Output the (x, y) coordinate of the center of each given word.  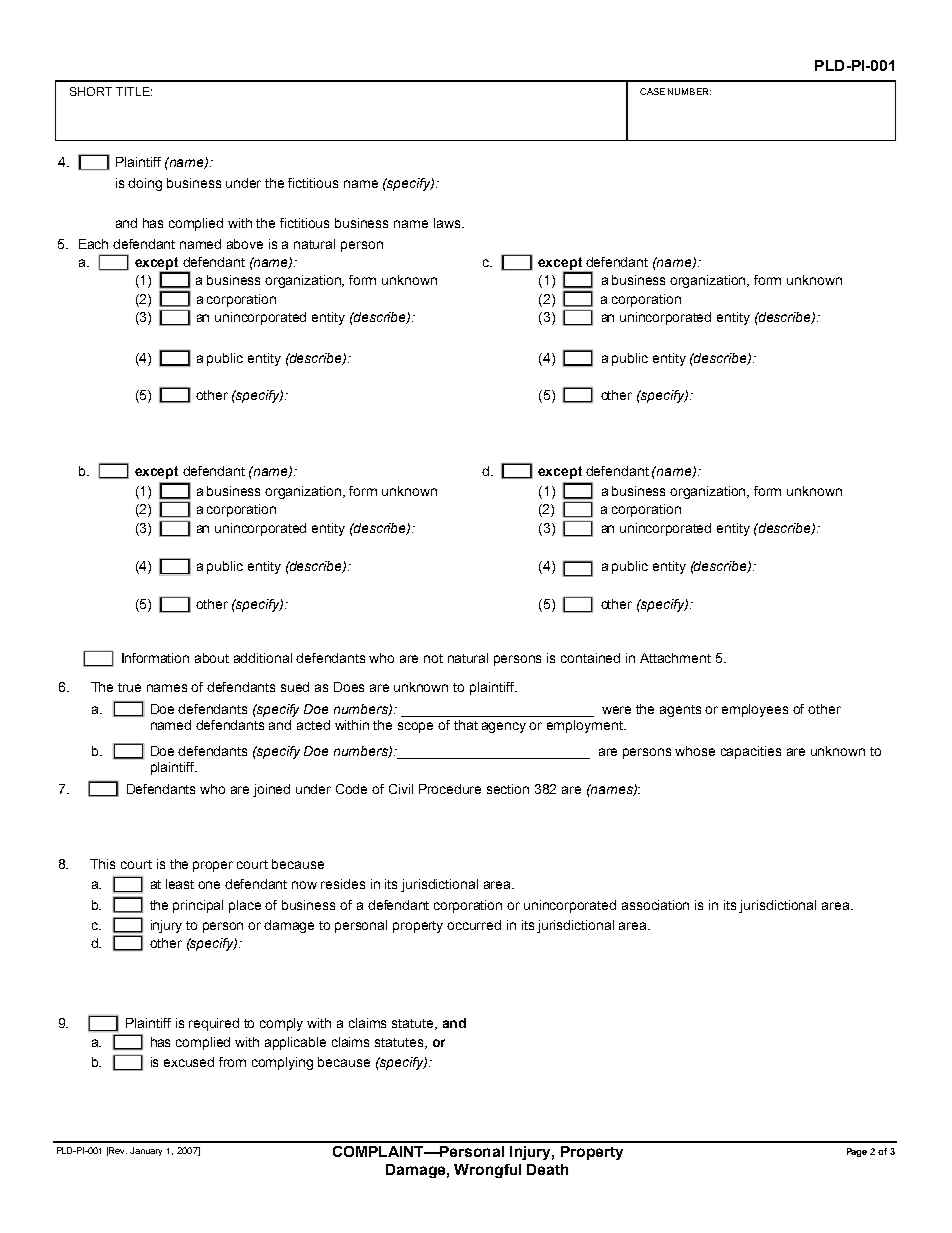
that (466, 725)
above (245, 244)
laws (448, 223)
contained (590, 658)
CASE (652, 91)
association (655, 905)
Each (93, 244)
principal (198, 906)
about (212, 658)
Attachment (675, 658)
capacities (751, 752)
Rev (118, 1150)
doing (145, 184)
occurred (474, 925)
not (433, 658)
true (129, 687)
